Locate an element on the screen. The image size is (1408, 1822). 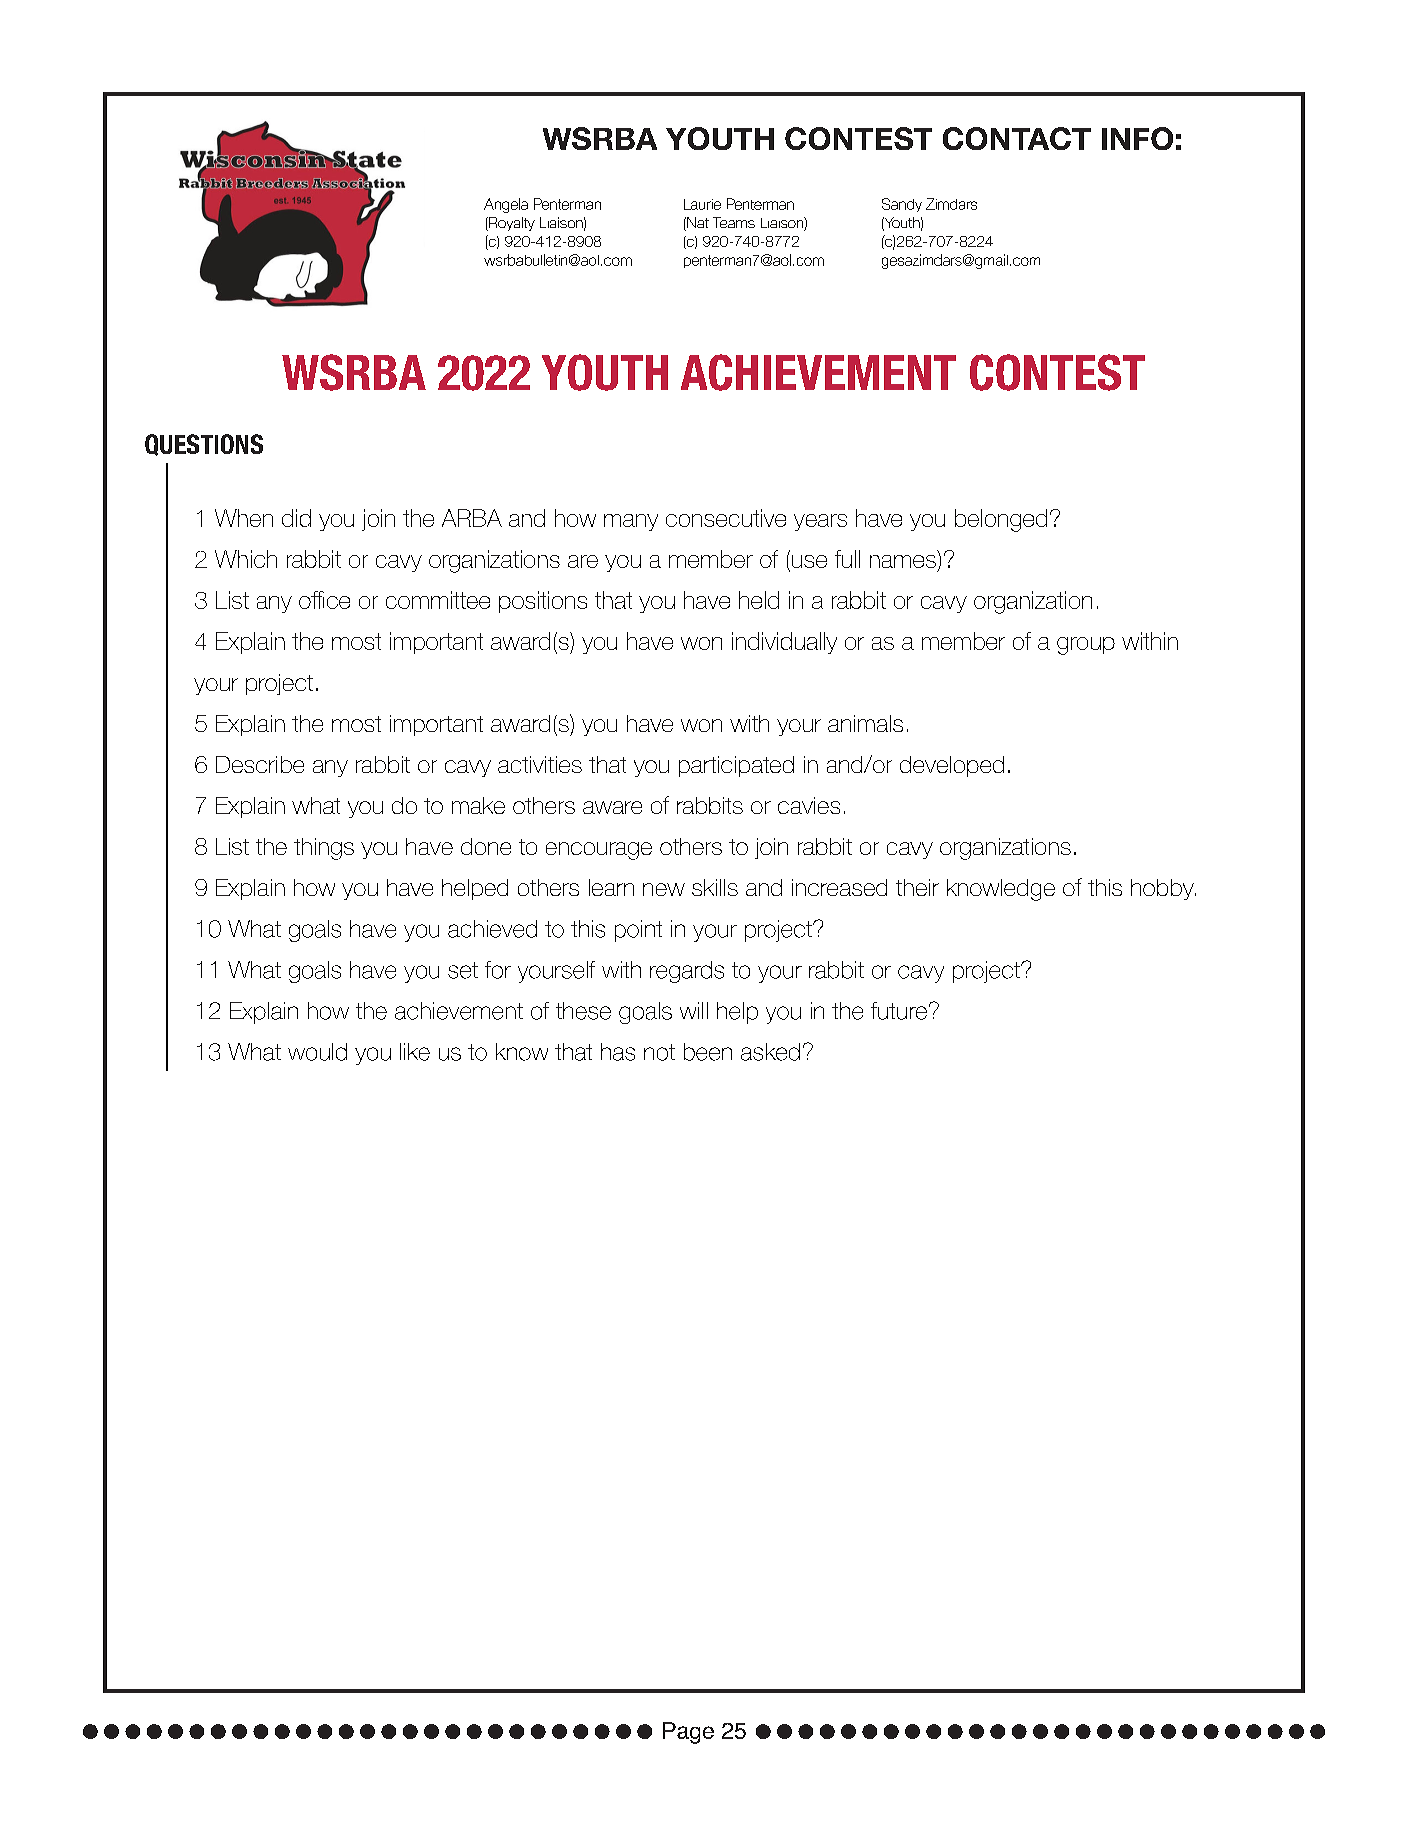
CONTACT is located at coordinates (1017, 138).
